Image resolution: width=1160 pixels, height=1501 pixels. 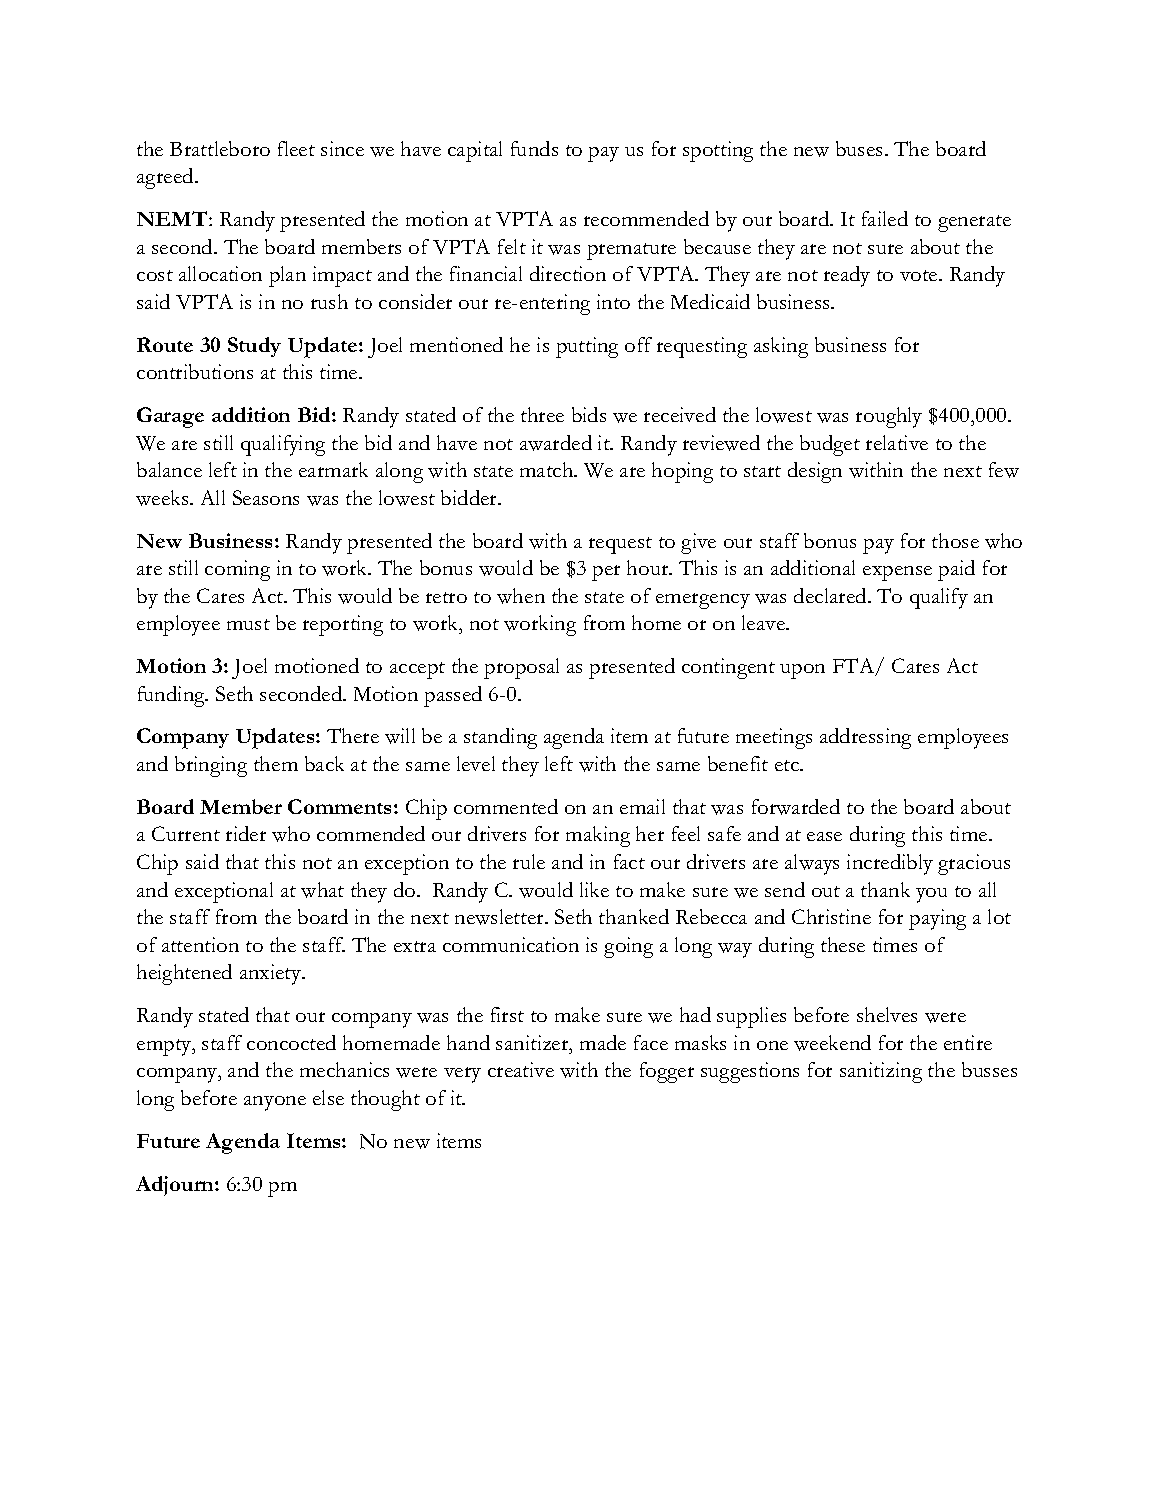 I want to click on anyone, so click(x=275, y=1103).
